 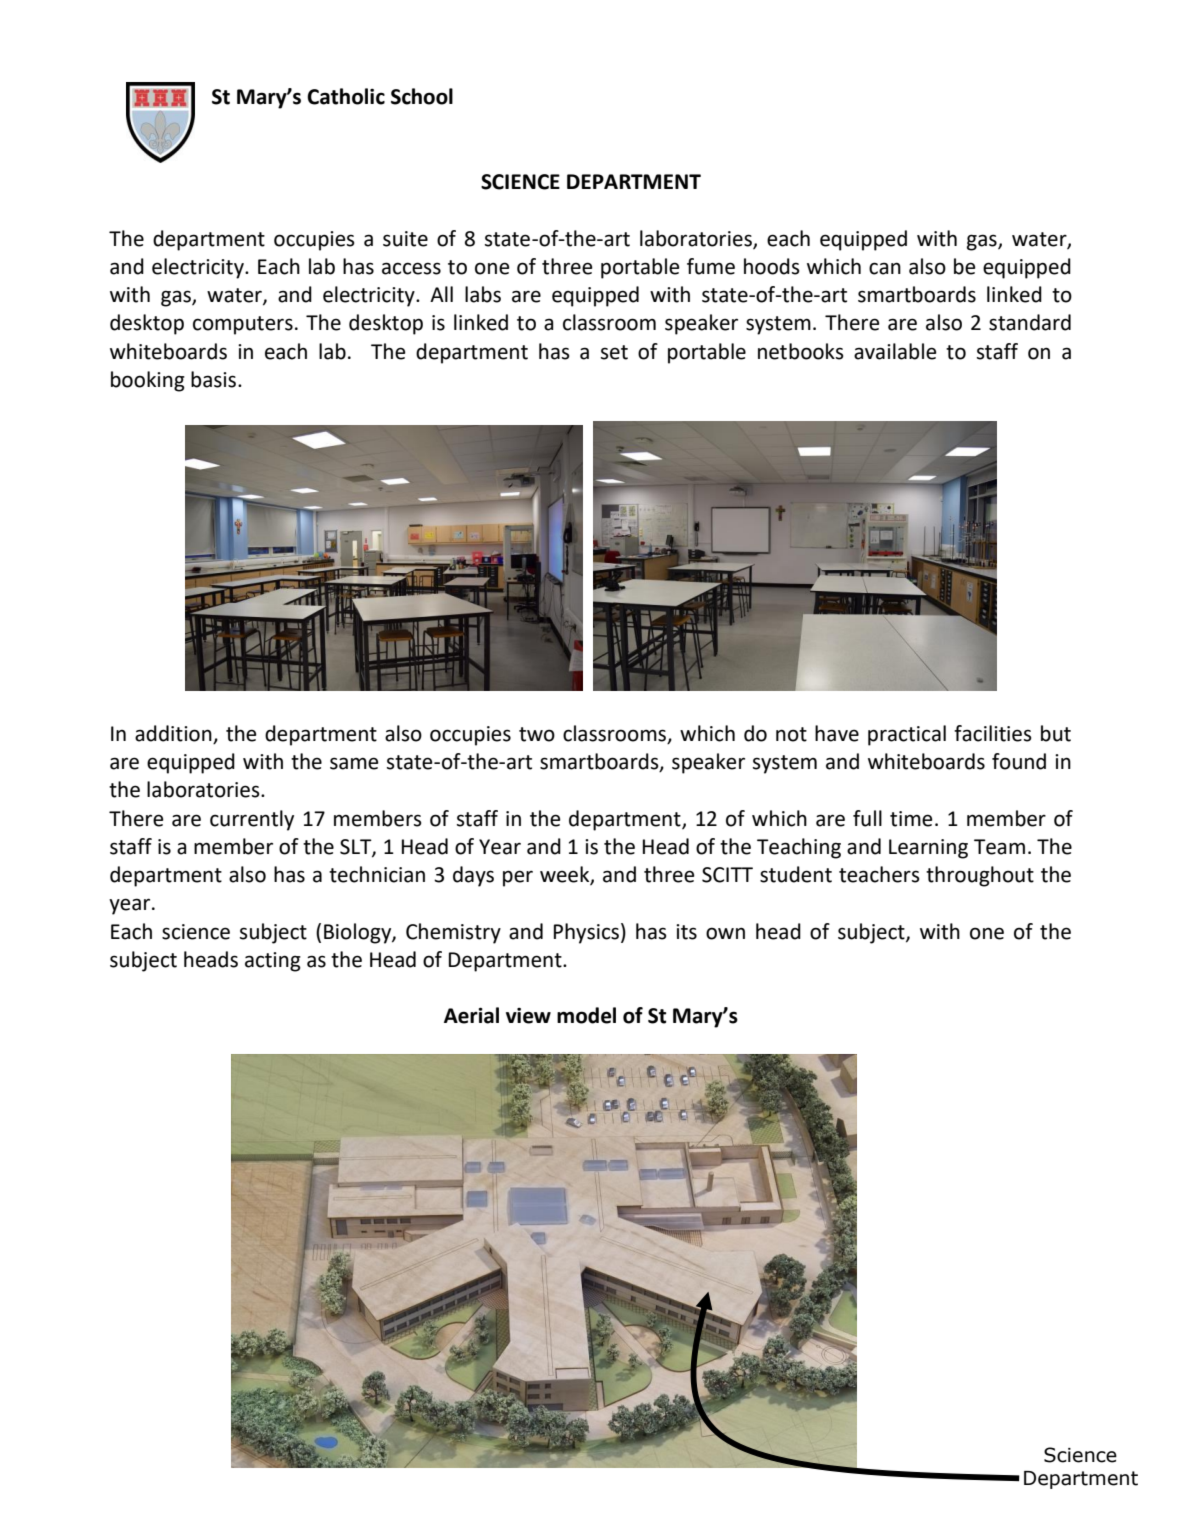 What do you see at coordinates (885, 268) in the document?
I see `can` at bounding box center [885, 268].
